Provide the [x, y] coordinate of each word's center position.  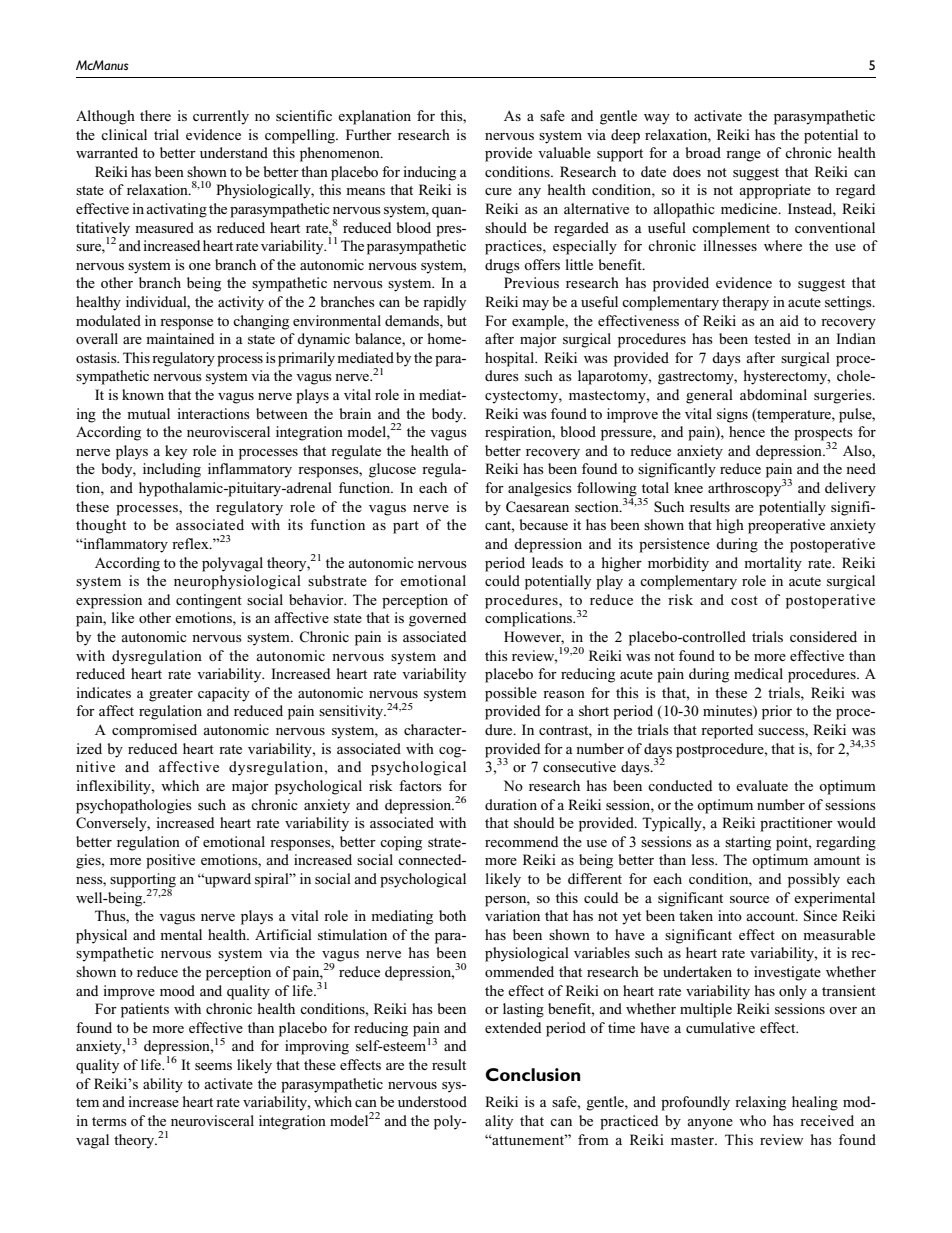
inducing [429, 173]
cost [744, 600]
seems [213, 1066]
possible [511, 694]
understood [432, 1101]
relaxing [760, 1103]
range [743, 156]
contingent [209, 601]
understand [234, 152]
